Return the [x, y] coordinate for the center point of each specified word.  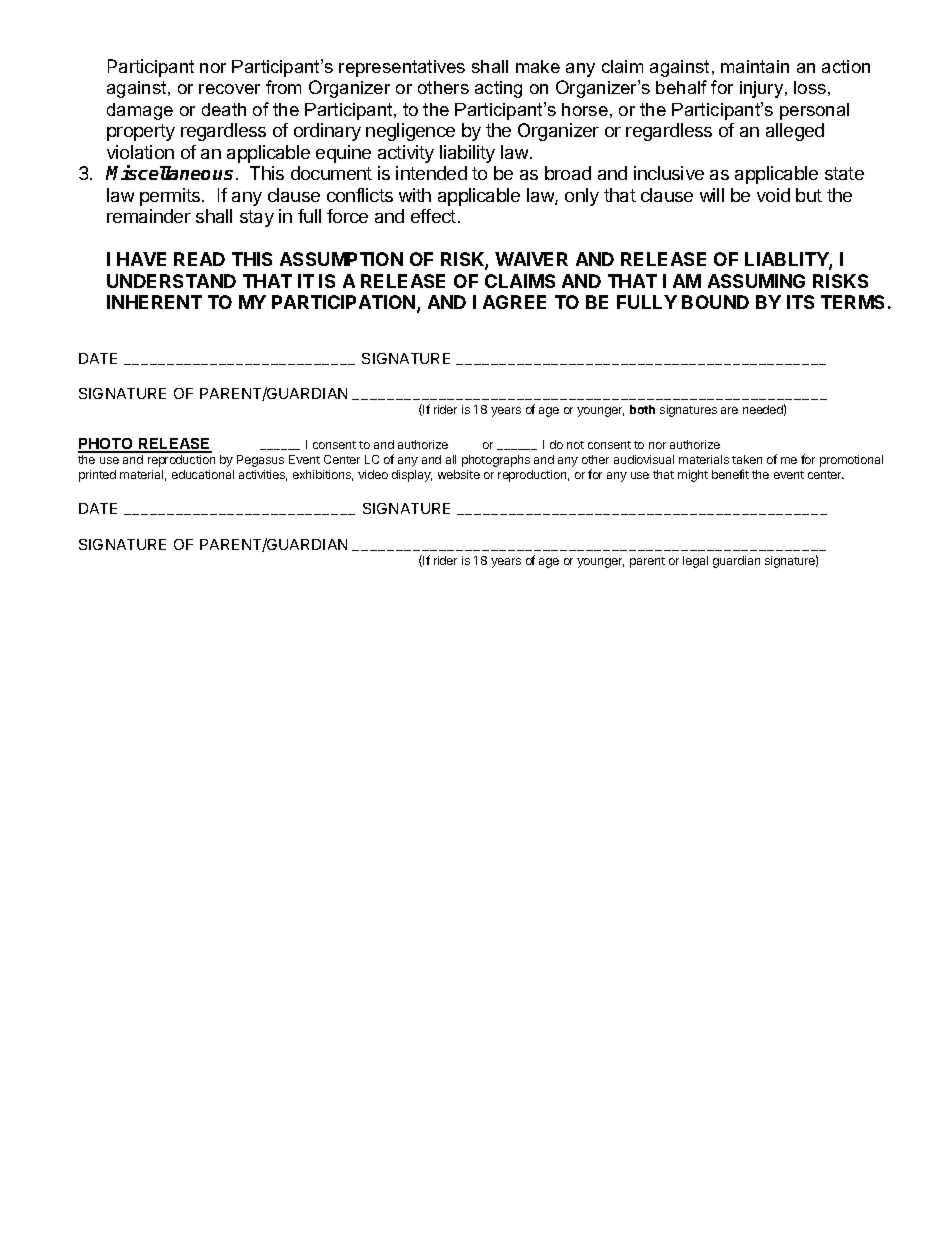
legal [695, 562]
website [459, 474]
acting [498, 89]
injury [763, 89]
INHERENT [154, 302]
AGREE [514, 302]
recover [229, 89]
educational [203, 474]
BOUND [715, 302]
